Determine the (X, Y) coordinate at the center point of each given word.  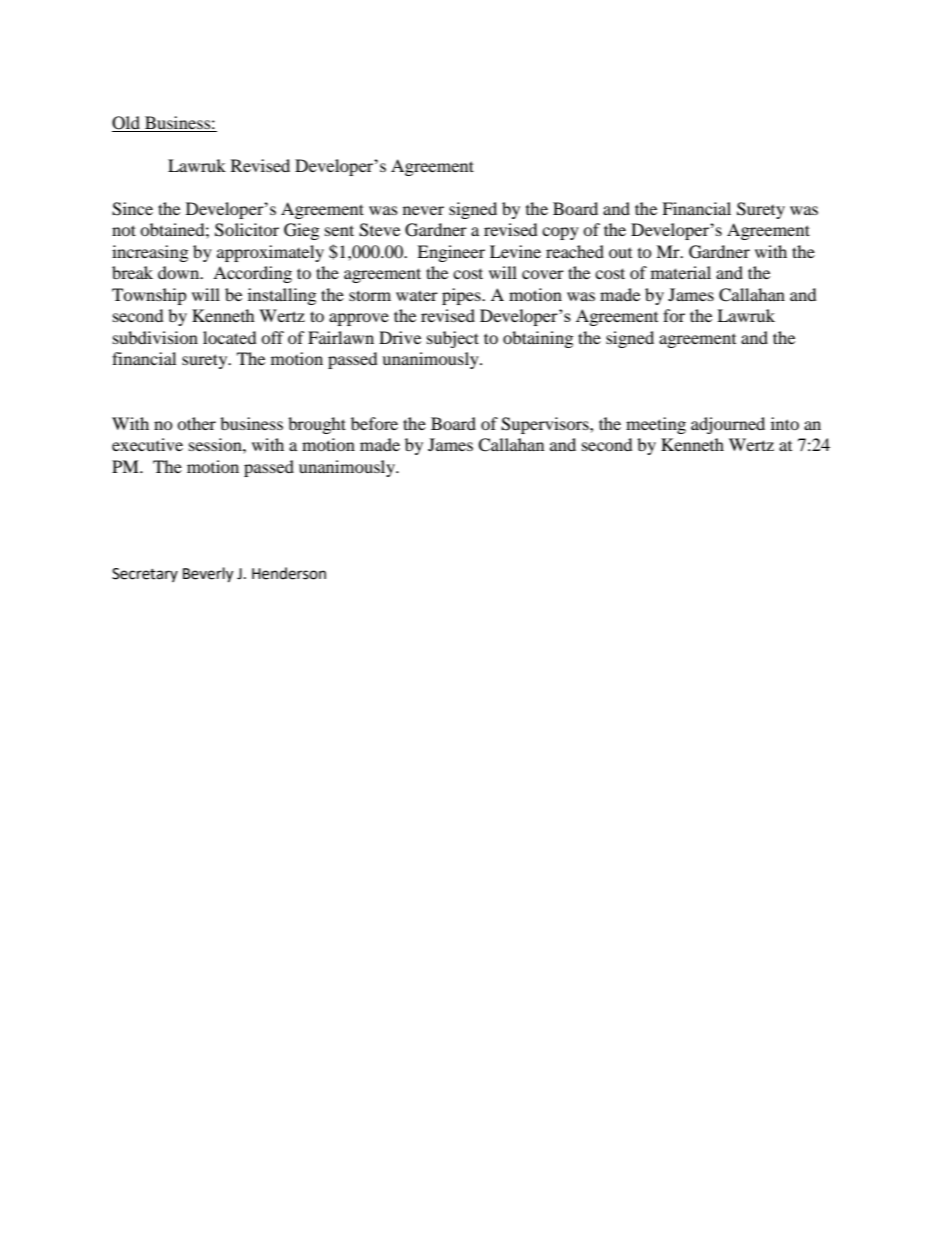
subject (453, 339)
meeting (656, 425)
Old (127, 124)
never (423, 210)
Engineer (451, 253)
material (681, 272)
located (230, 337)
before (374, 423)
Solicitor (247, 230)
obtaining (538, 339)
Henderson (289, 573)
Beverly (208, 575)
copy (560, 233)
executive (147, 444)
